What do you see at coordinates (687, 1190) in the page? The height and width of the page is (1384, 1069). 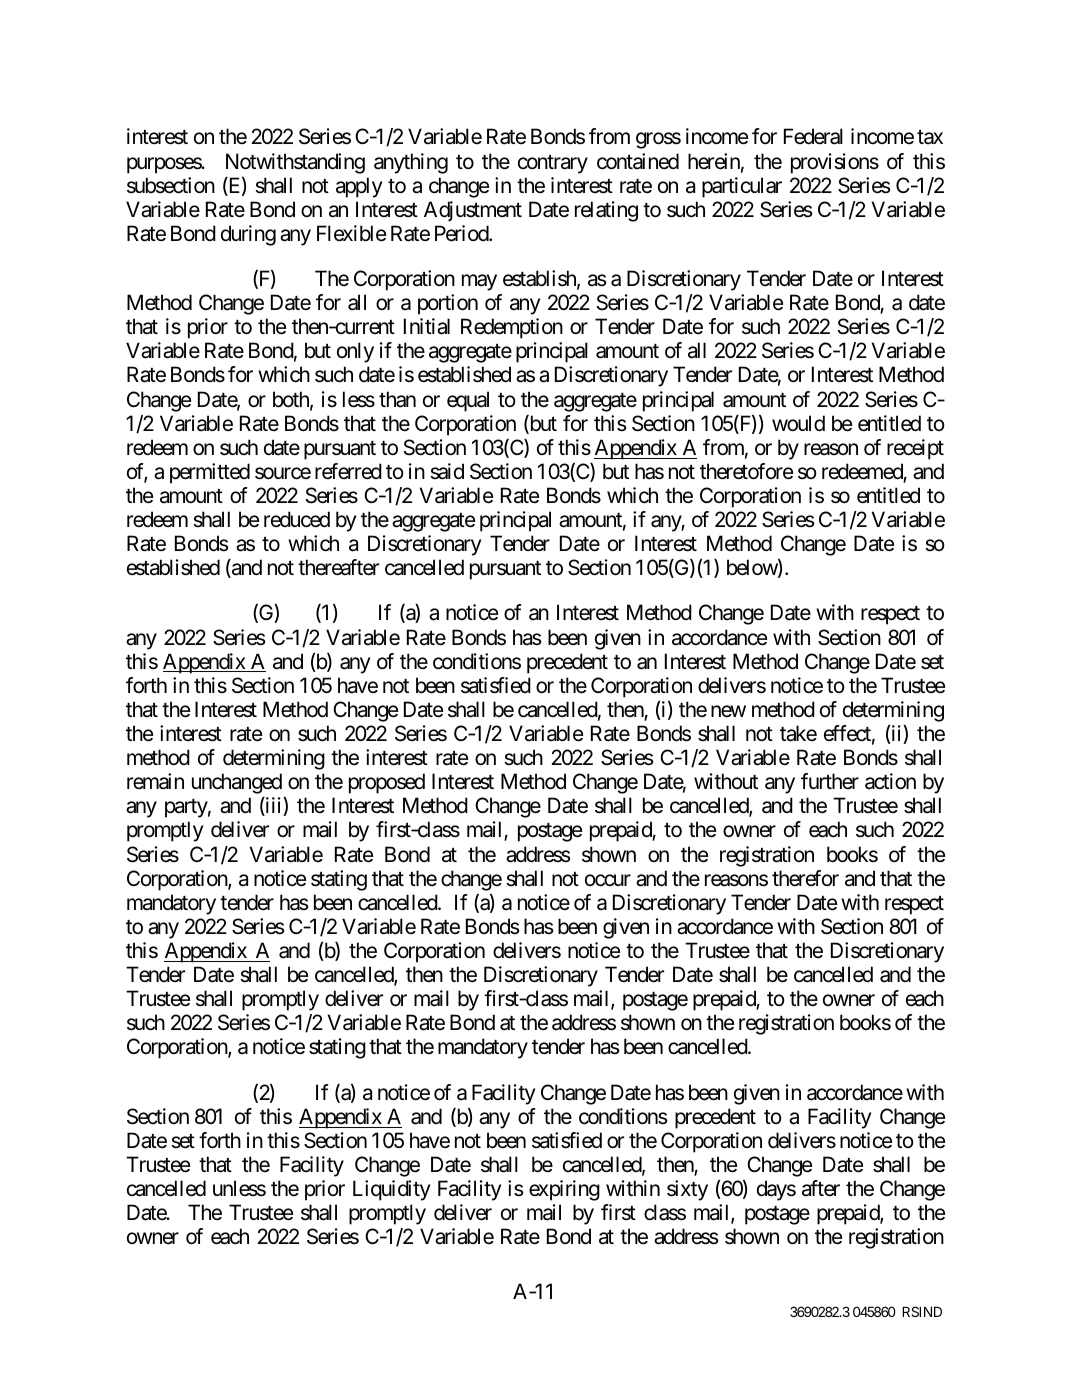 I see `sixty` at bounding box center [687, 1190].
